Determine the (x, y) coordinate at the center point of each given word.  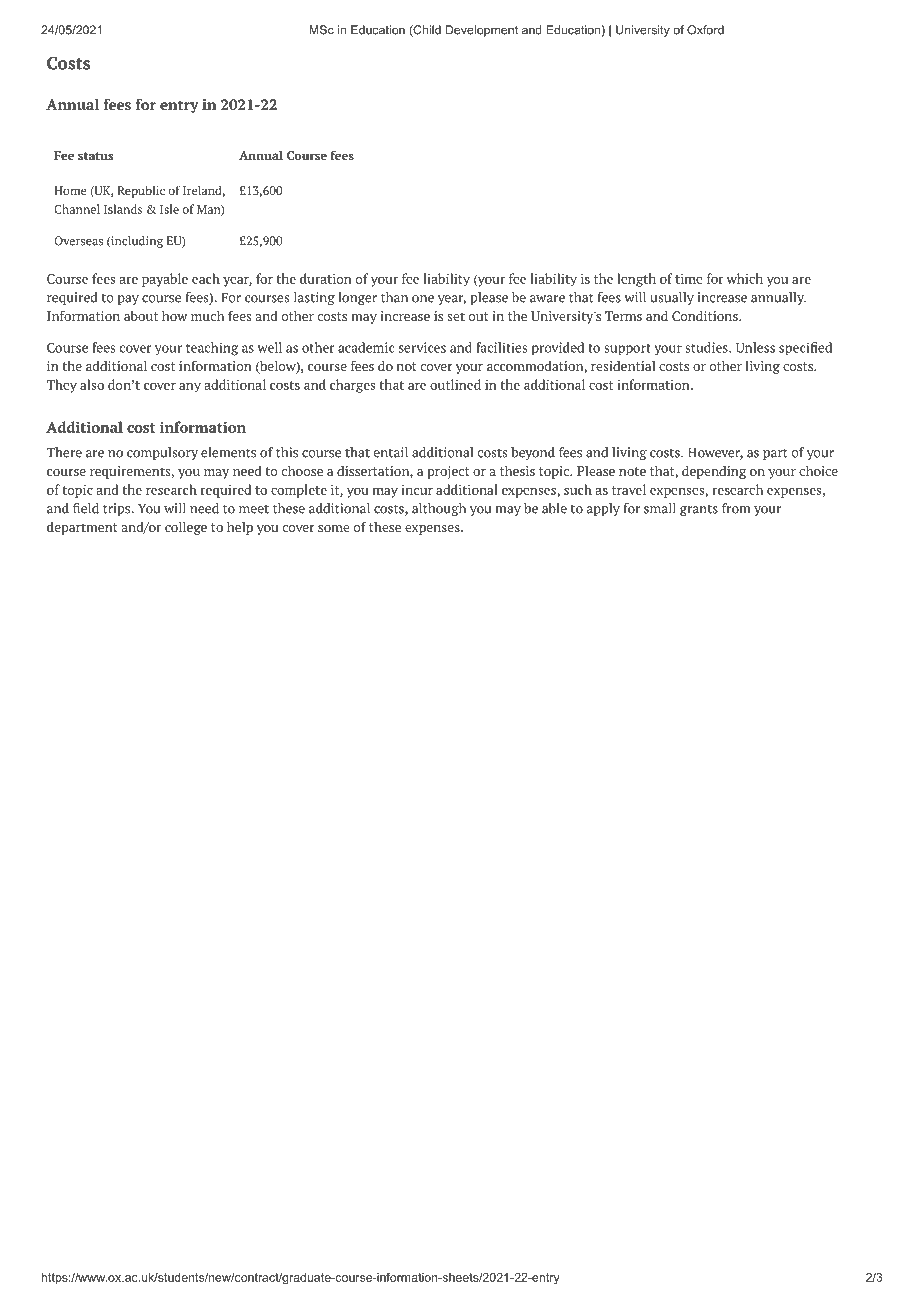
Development (481, 31)
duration (326, 278)
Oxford (705, 30)
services (422, 347)
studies (707, 347)
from (736, 508)
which (745, 278)
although (439, 509)
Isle (169, 209)
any (190, 387)
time (689, 279)
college (186, 528)
